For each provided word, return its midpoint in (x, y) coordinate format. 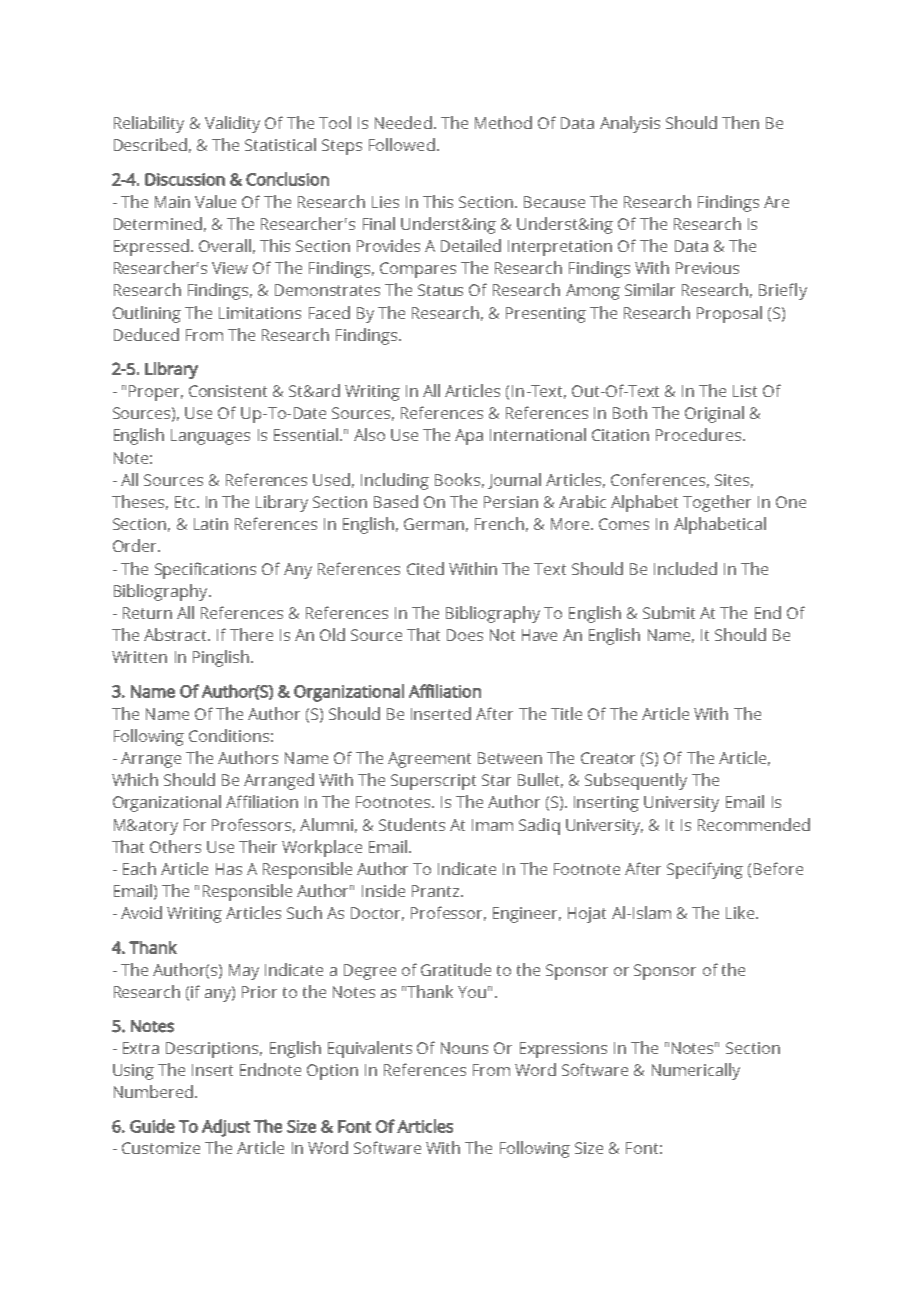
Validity (232, 124)
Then (740, 122)
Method (503, 122)
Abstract (177, 634)
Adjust (226, 1128)
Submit (669, 612)
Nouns (464, 1048)
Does (465, 635)
